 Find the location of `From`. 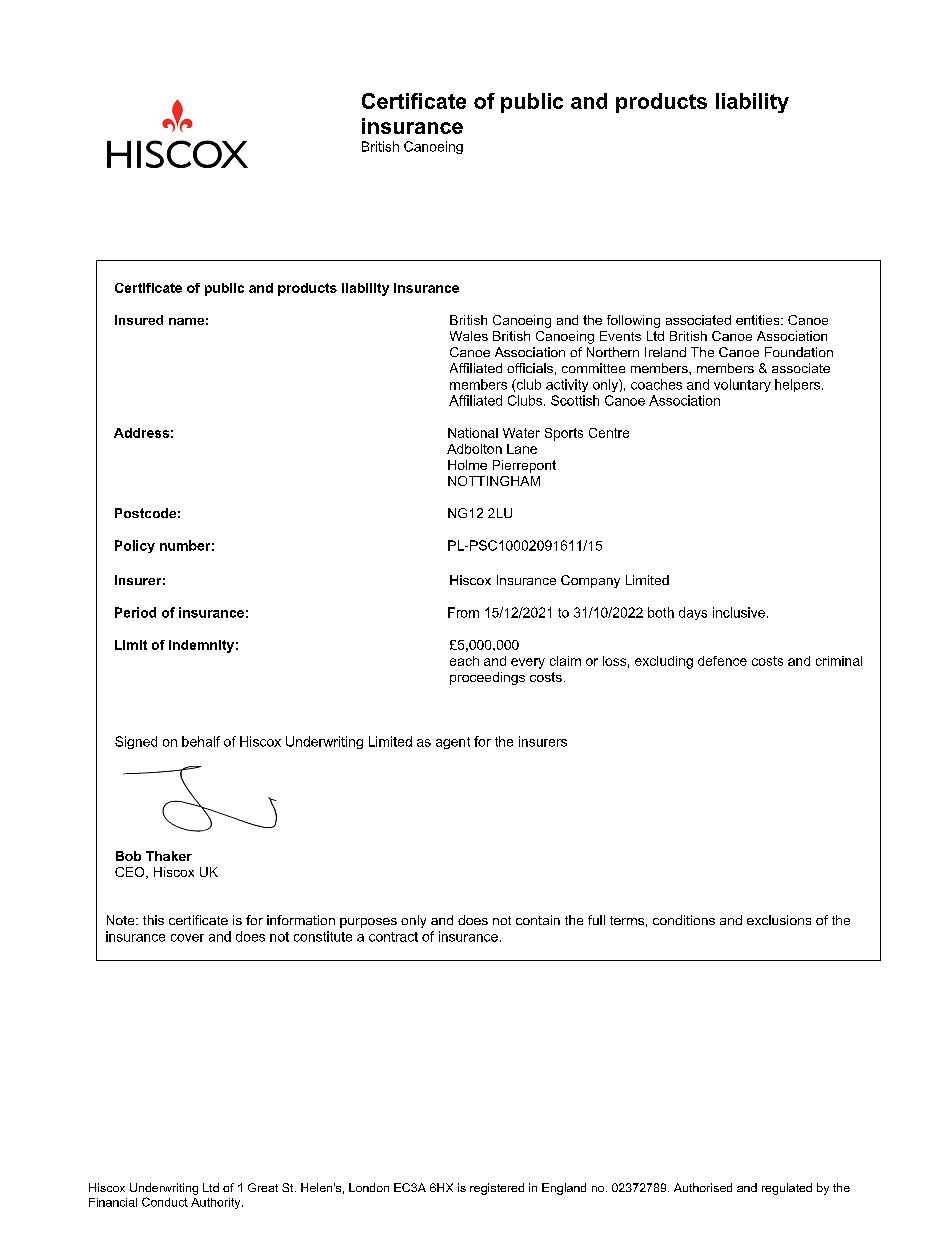

From is located at coordinates (463, 612).
